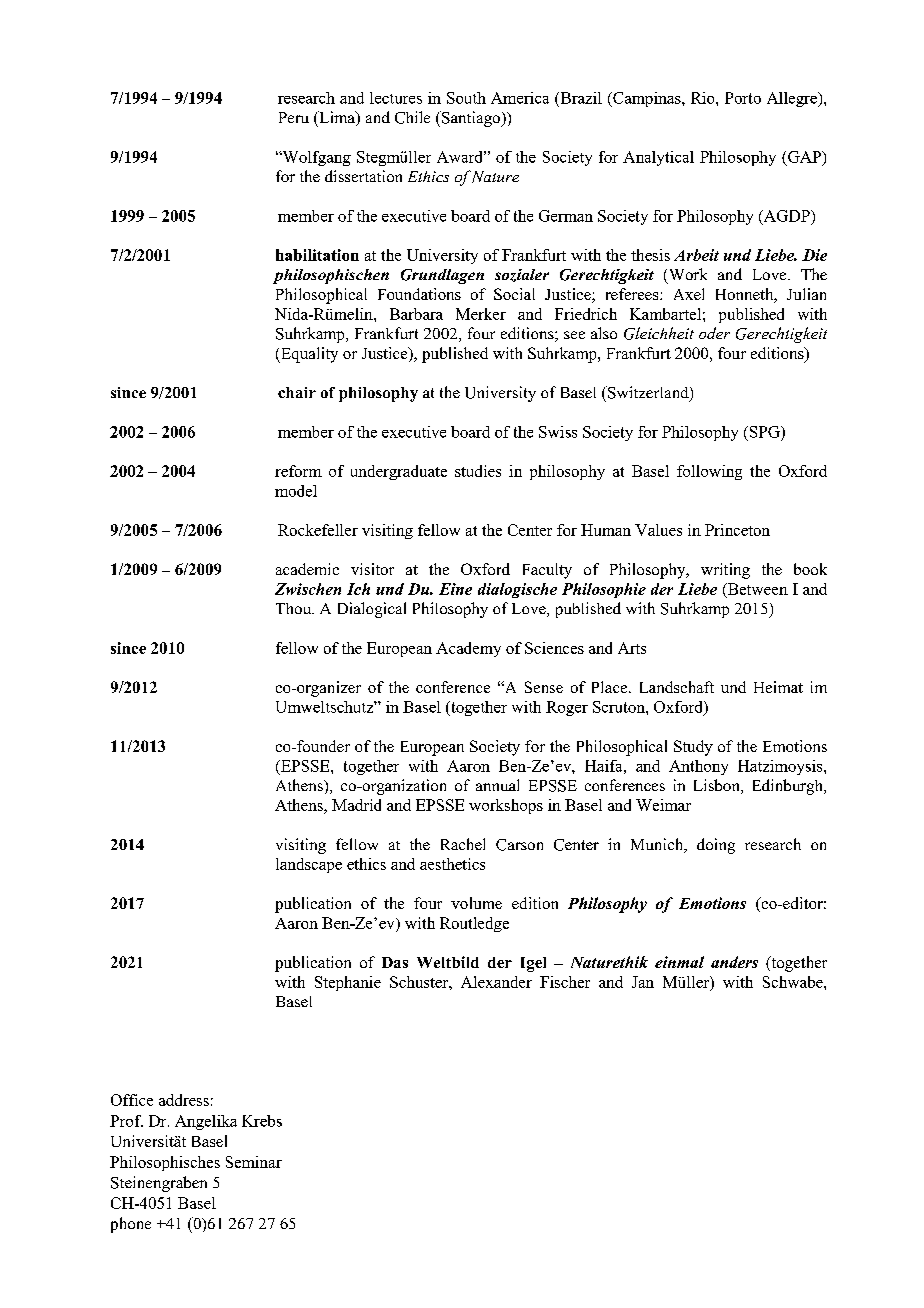  What do you see at coordinates (297, 392) in the screenshot?
I see `chair` at bounding box center [297, 392].
